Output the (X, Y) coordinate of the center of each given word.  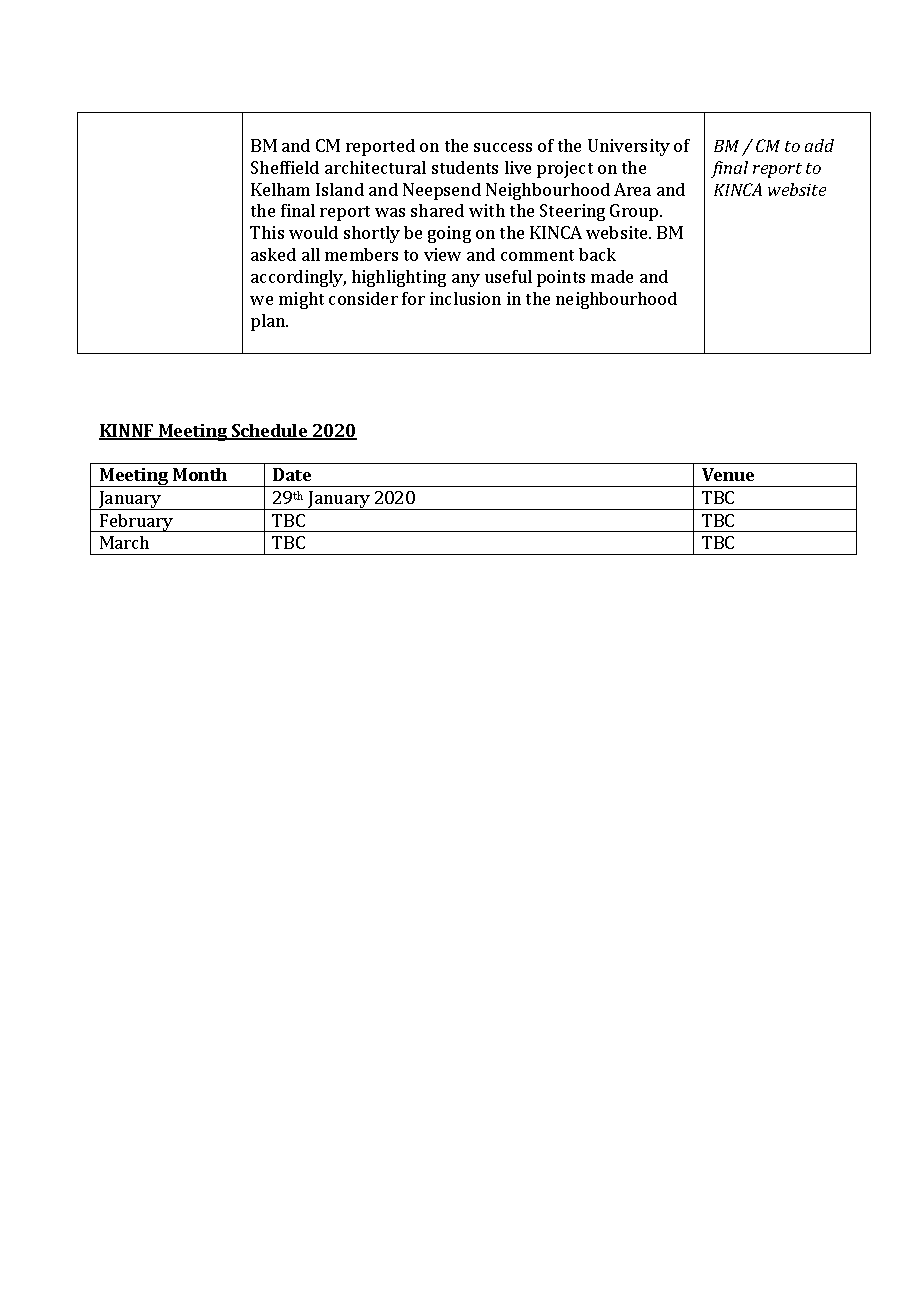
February (136, 523)
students (465, 167)
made (612, 276)
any (466, 280)
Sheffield (285, 167)
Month (200, 474)
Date (292, 474)
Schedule (270, 432)
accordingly (298, 278)
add (819, 145)
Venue (728, 474)
